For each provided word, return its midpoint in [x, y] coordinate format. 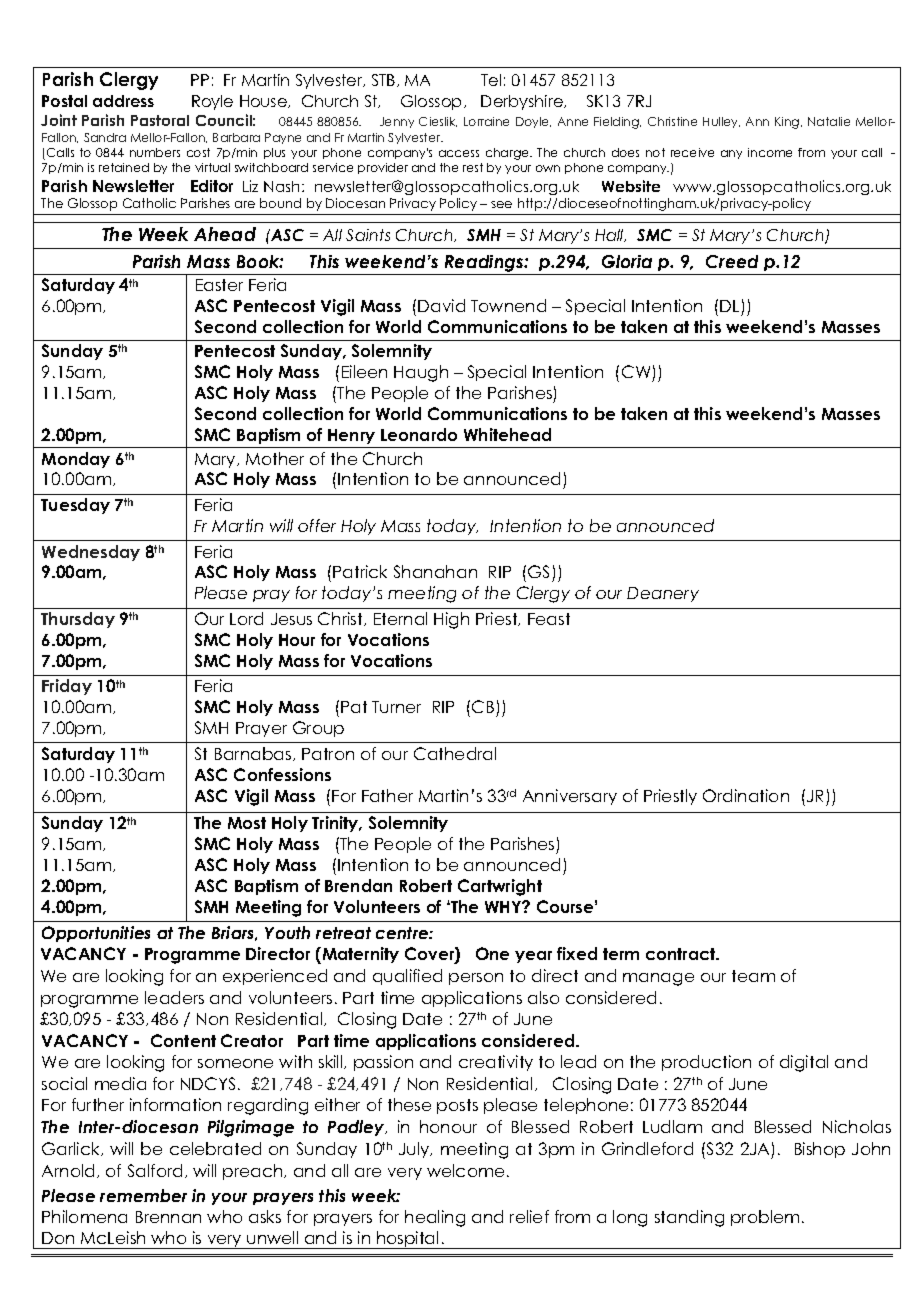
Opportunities [96, 934]
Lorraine [486, 121]
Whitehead [507, 434]
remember [143, 1195]
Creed [732, 261]
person [476, 979]
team [753, 976]
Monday [76, 460]
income [770, 152]
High [451, 620]
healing [435, 1218]
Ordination [746, 795]
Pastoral [160, 120]
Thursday [78, 620]
